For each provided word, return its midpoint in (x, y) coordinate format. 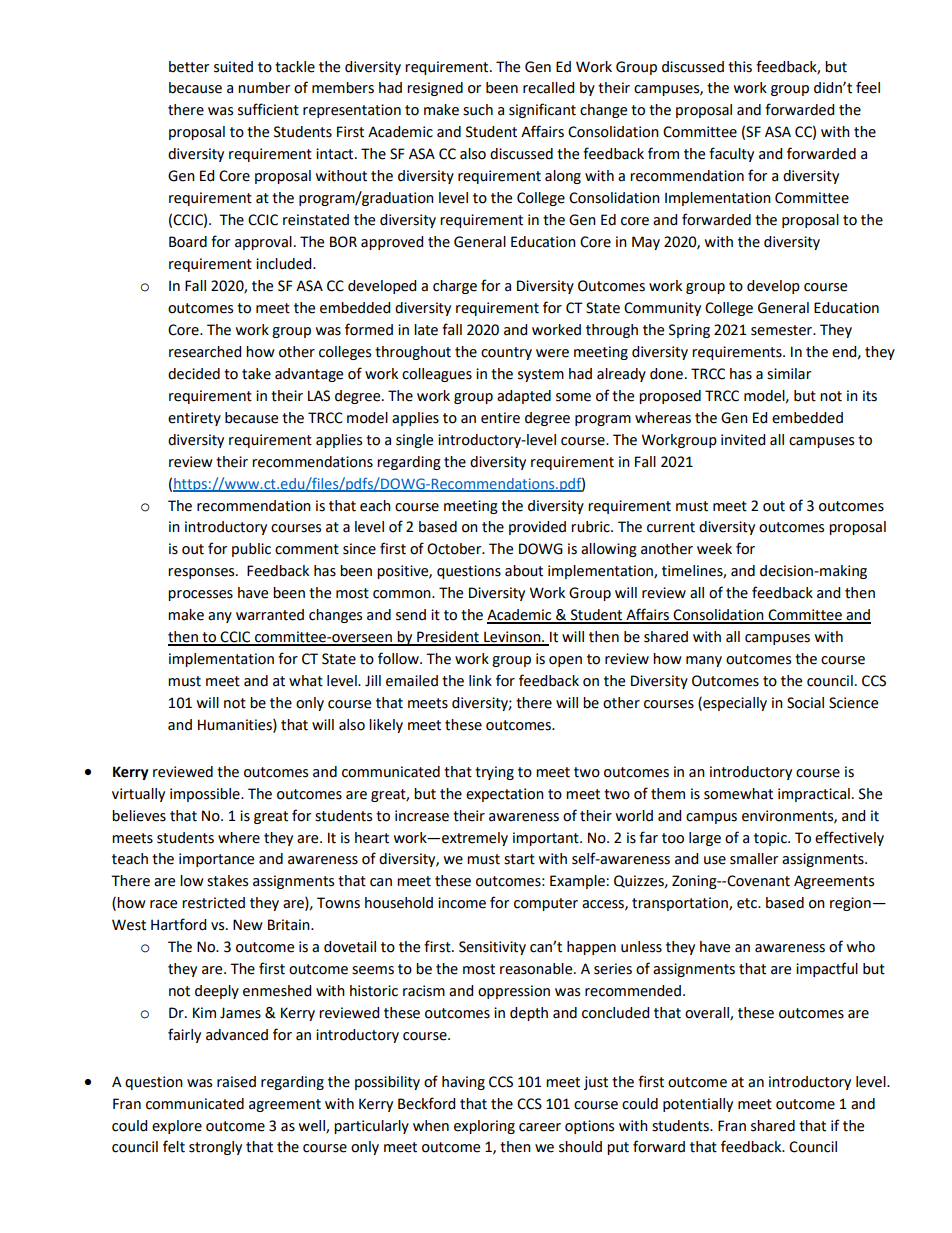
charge (455, 287)
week (714, 549)
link (480, 680)
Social (805, 703)
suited (233, 67)
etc (748, 903)
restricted (213, 903)
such (478, 110)
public (251, 550)
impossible (206, 795)
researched (205, 352)
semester (782, 330)
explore (177, 1127)
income (462, 903)
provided (537, 528)
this (740, 67)
